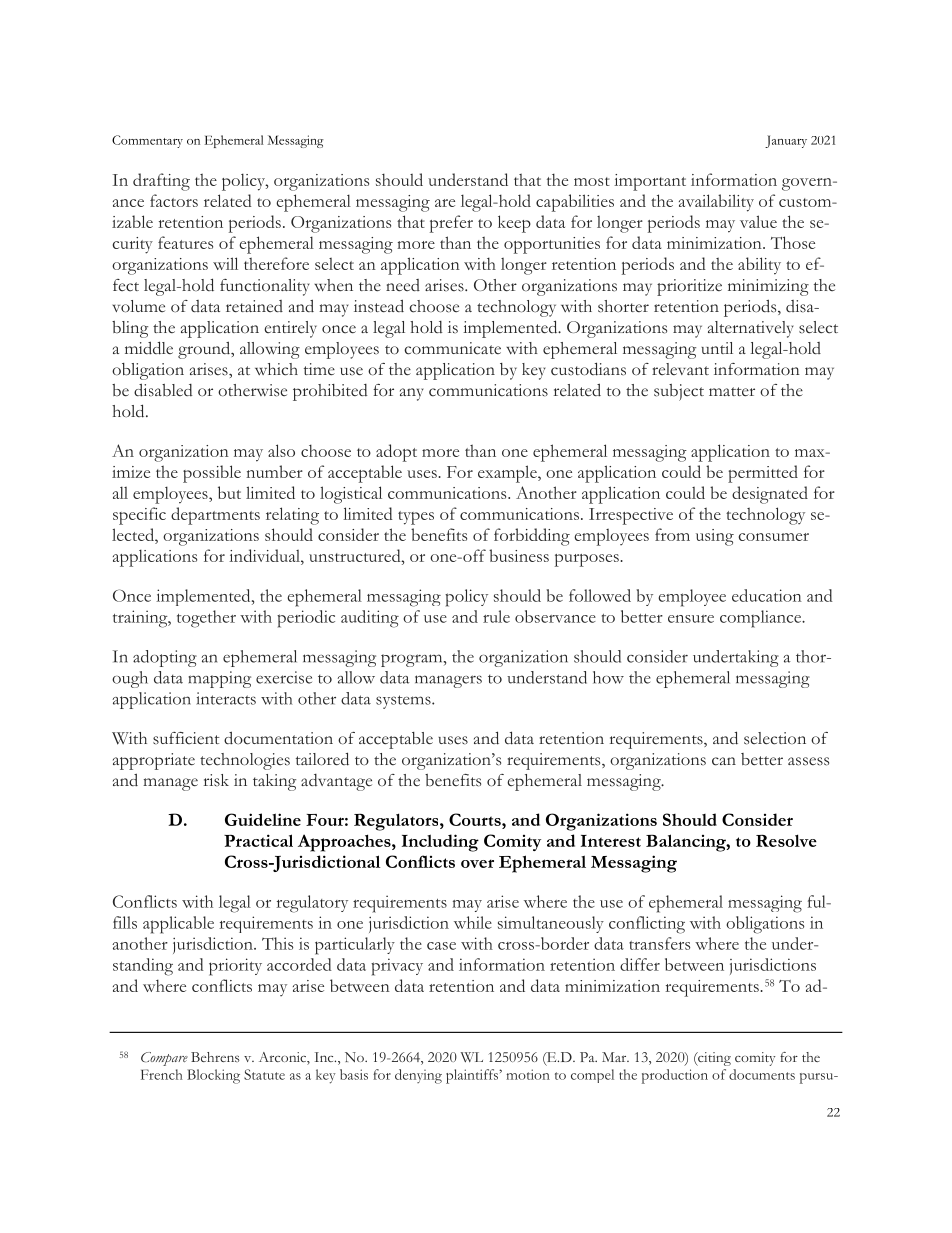  What do you see at coordinates (451, 224) in the screenshot?
I see `prefer` at bounding box center [451, 224].
